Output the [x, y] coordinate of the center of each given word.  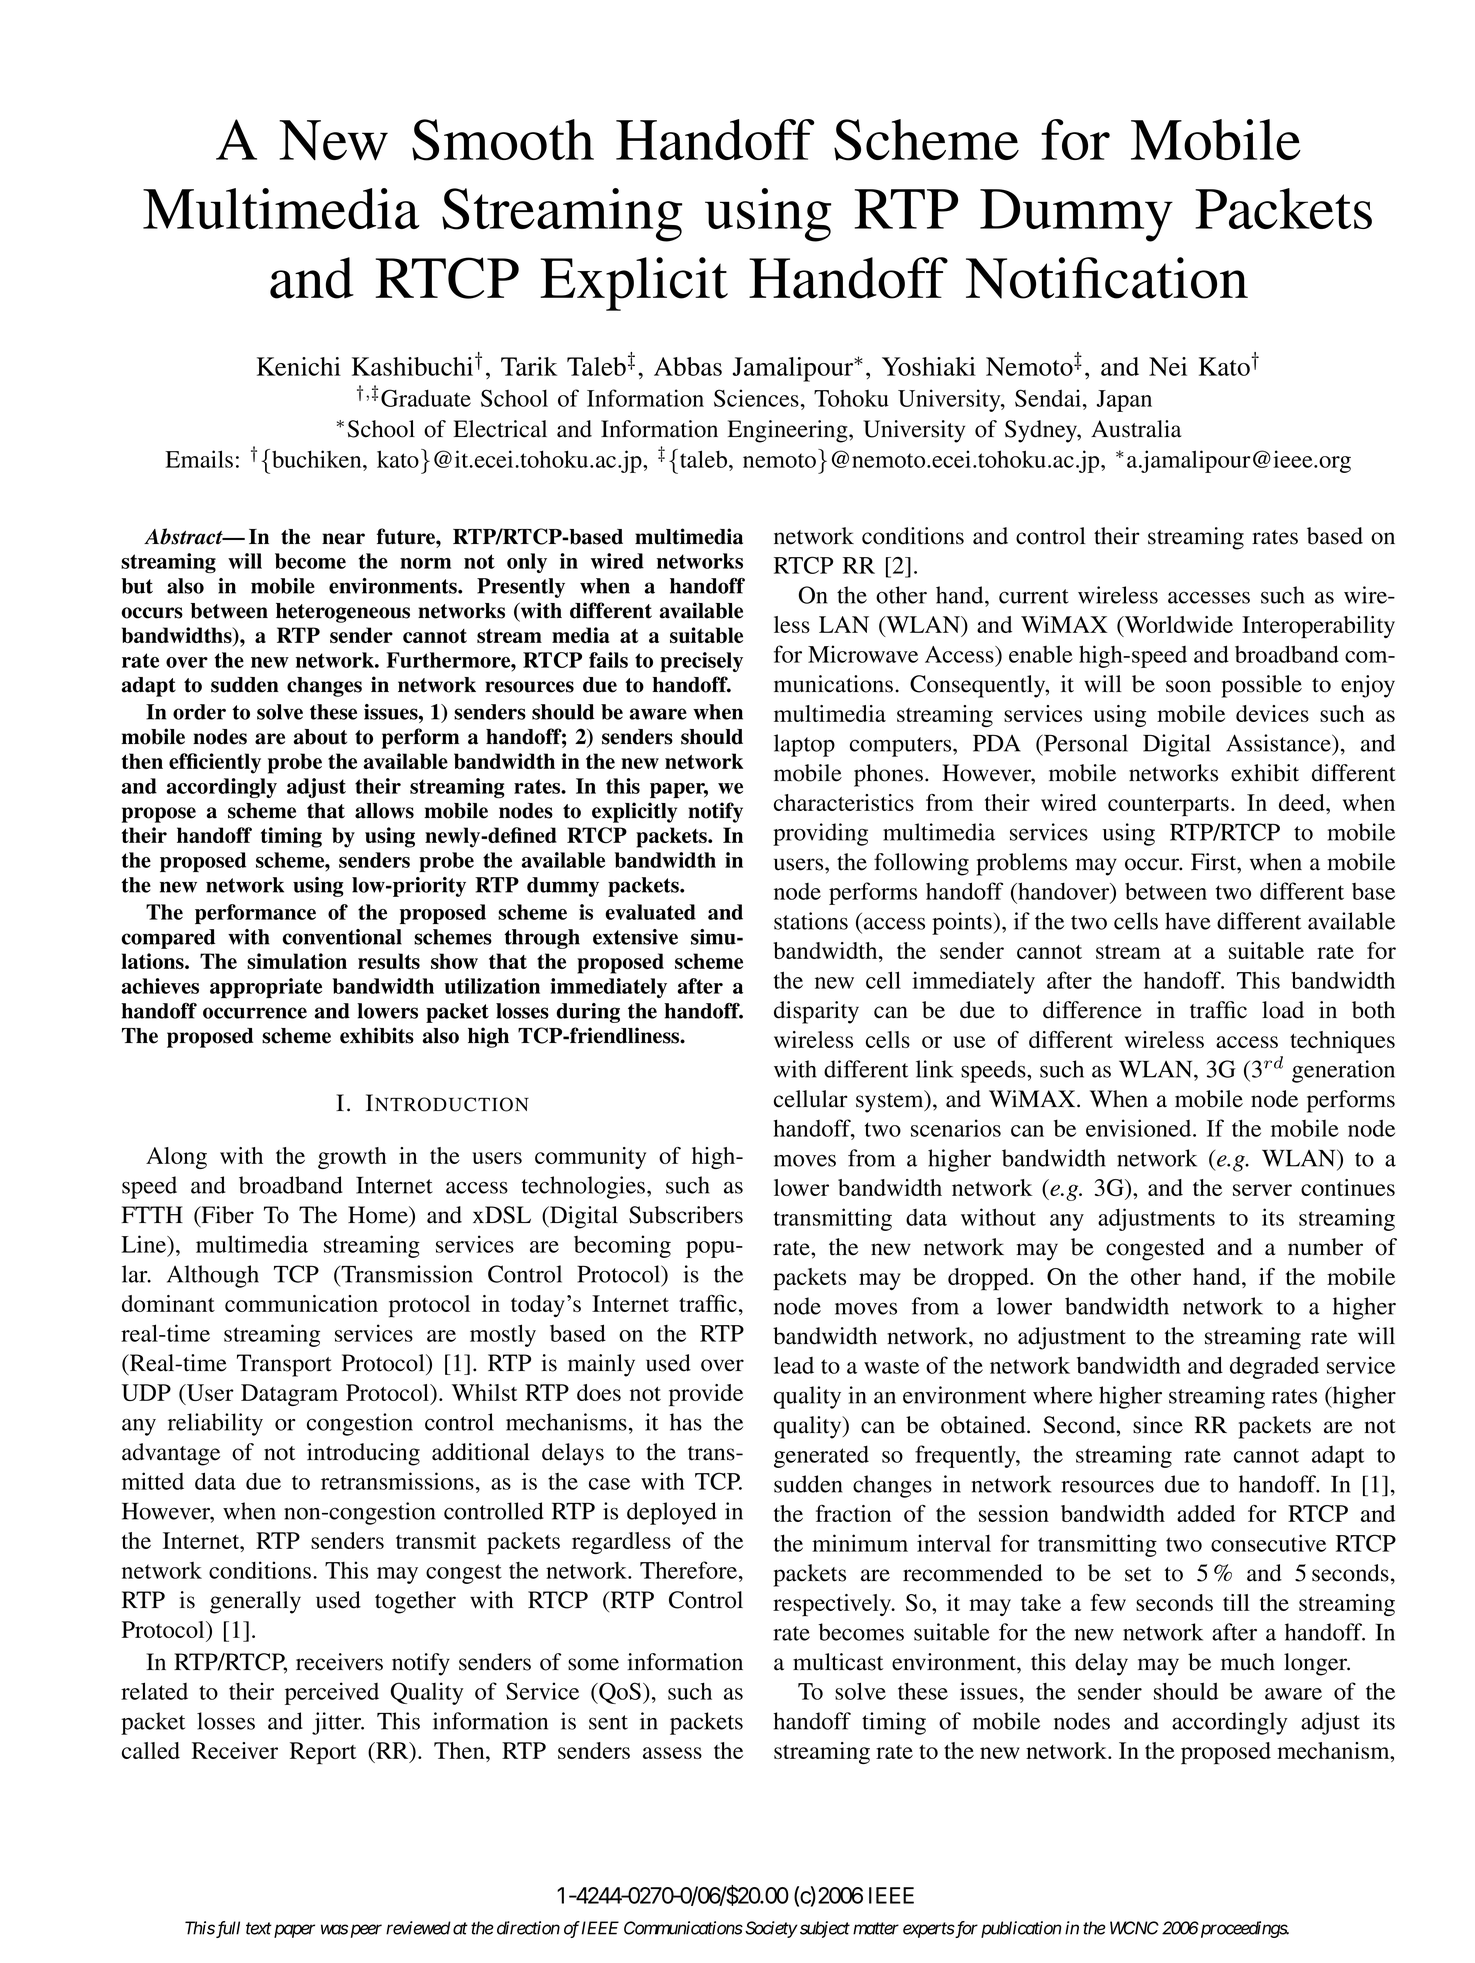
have [1188, 921]
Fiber [226, 1216]
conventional [342, 937]
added [1206, 1513]
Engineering [788, 431]
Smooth [503, 140]
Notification [1107, 278]
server [1262, 1190]
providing [820, 834]
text [259, 1929]
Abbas [688, 366]
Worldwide [1177, 626]
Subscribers [686, 1215]
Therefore [688, 1570]
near [343, 539]
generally [255, 1602]
